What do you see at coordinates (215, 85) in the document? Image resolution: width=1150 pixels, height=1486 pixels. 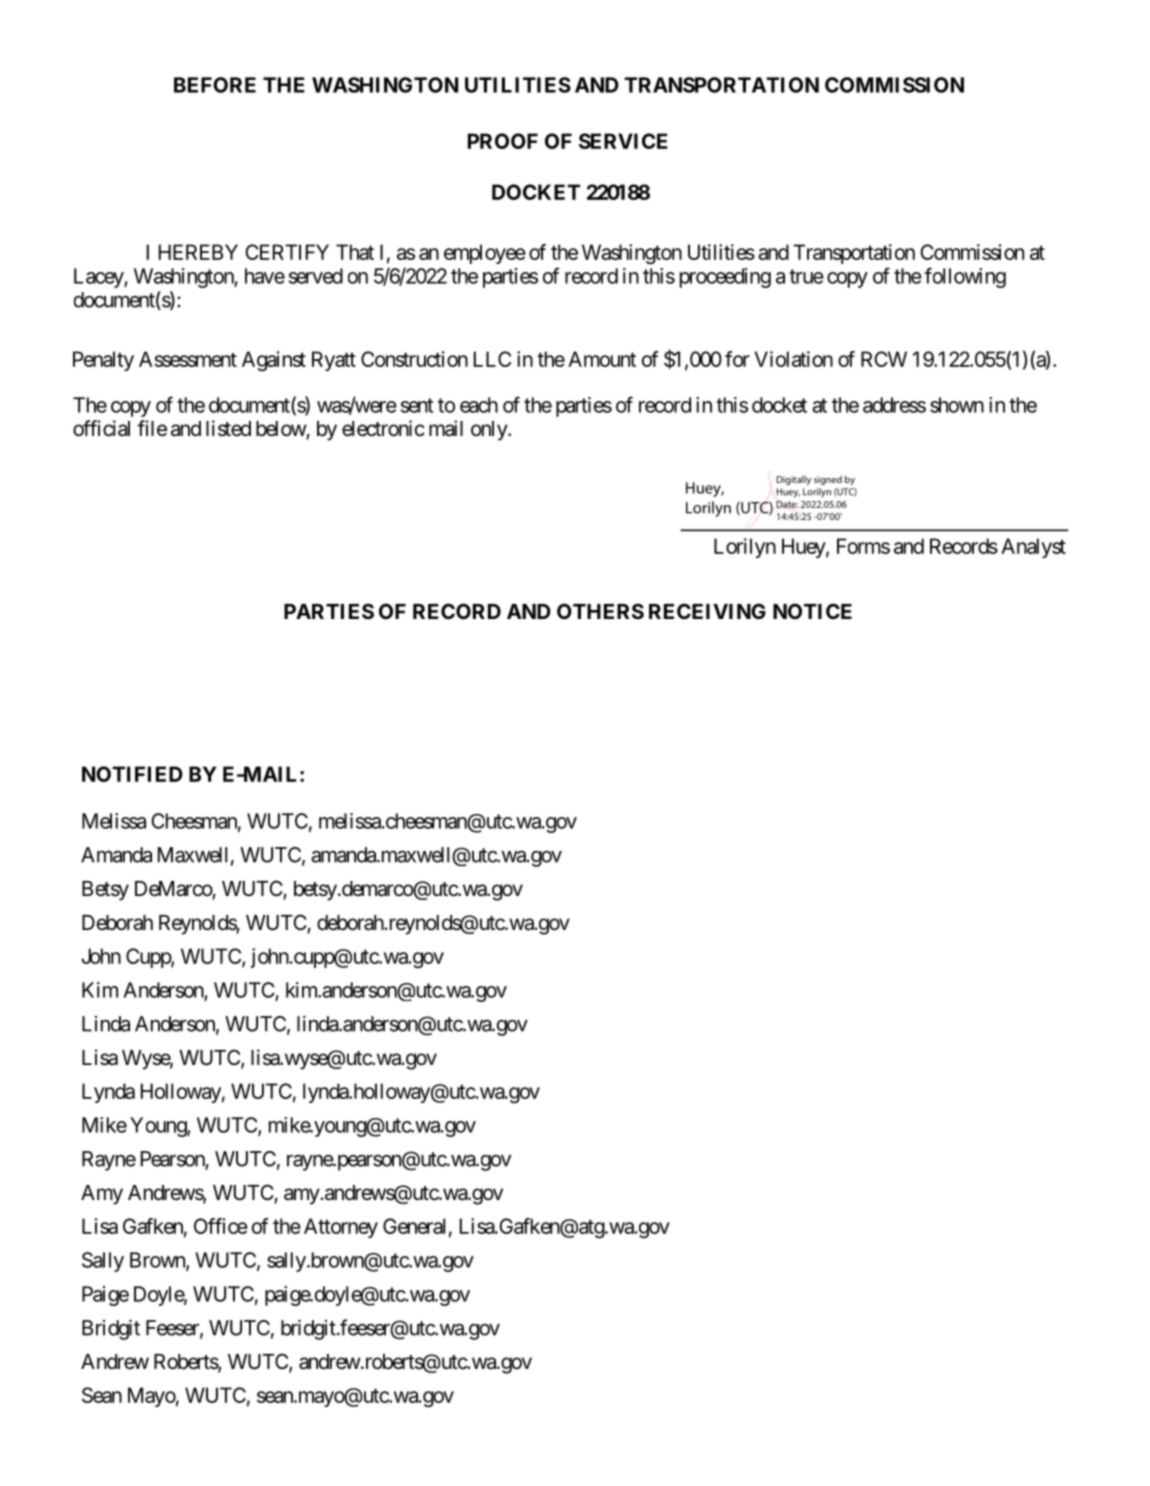 I see `BEFORE` at bounding box center [215, 85].
